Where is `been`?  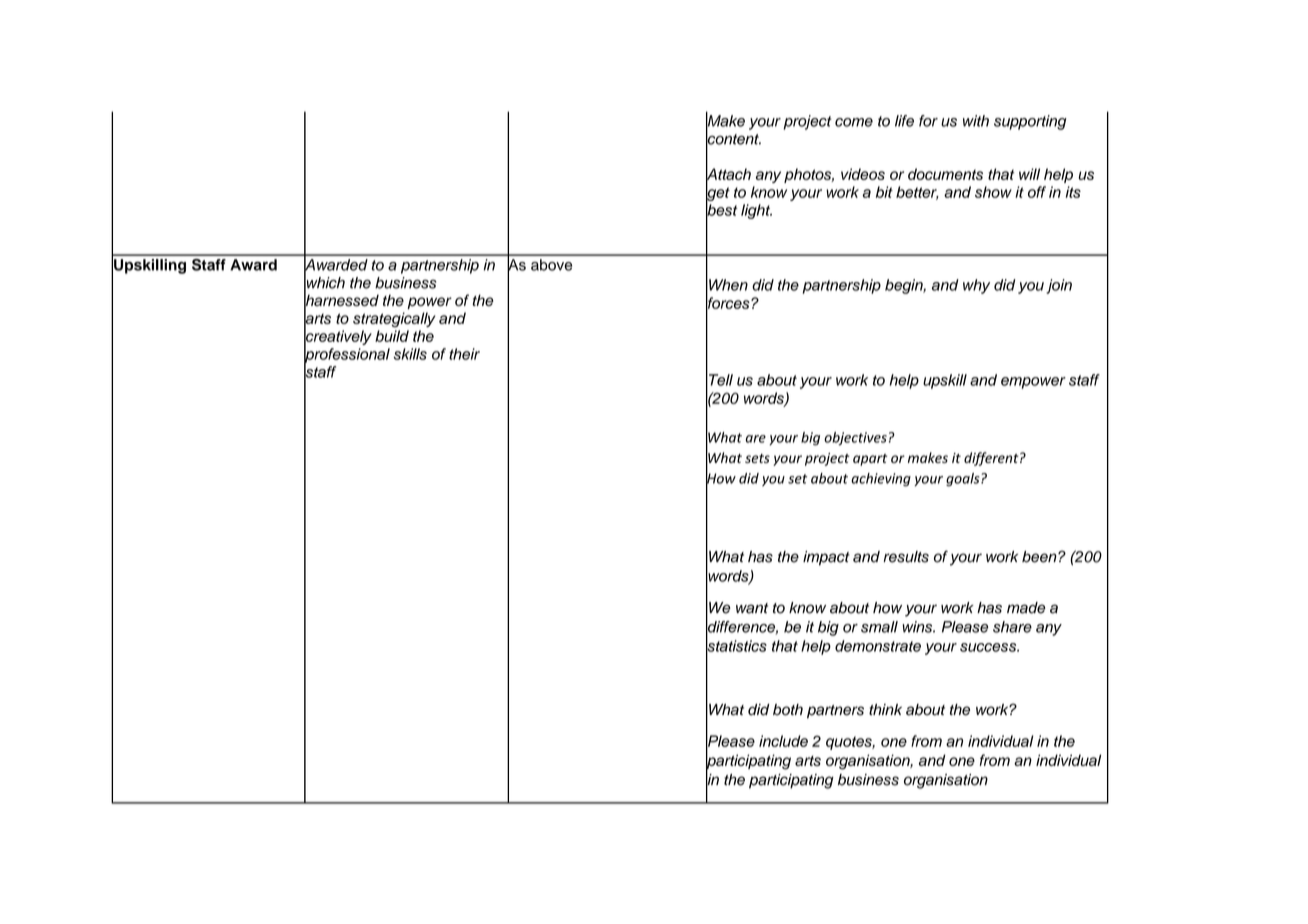
been is located at coordinates (1040, 557).
